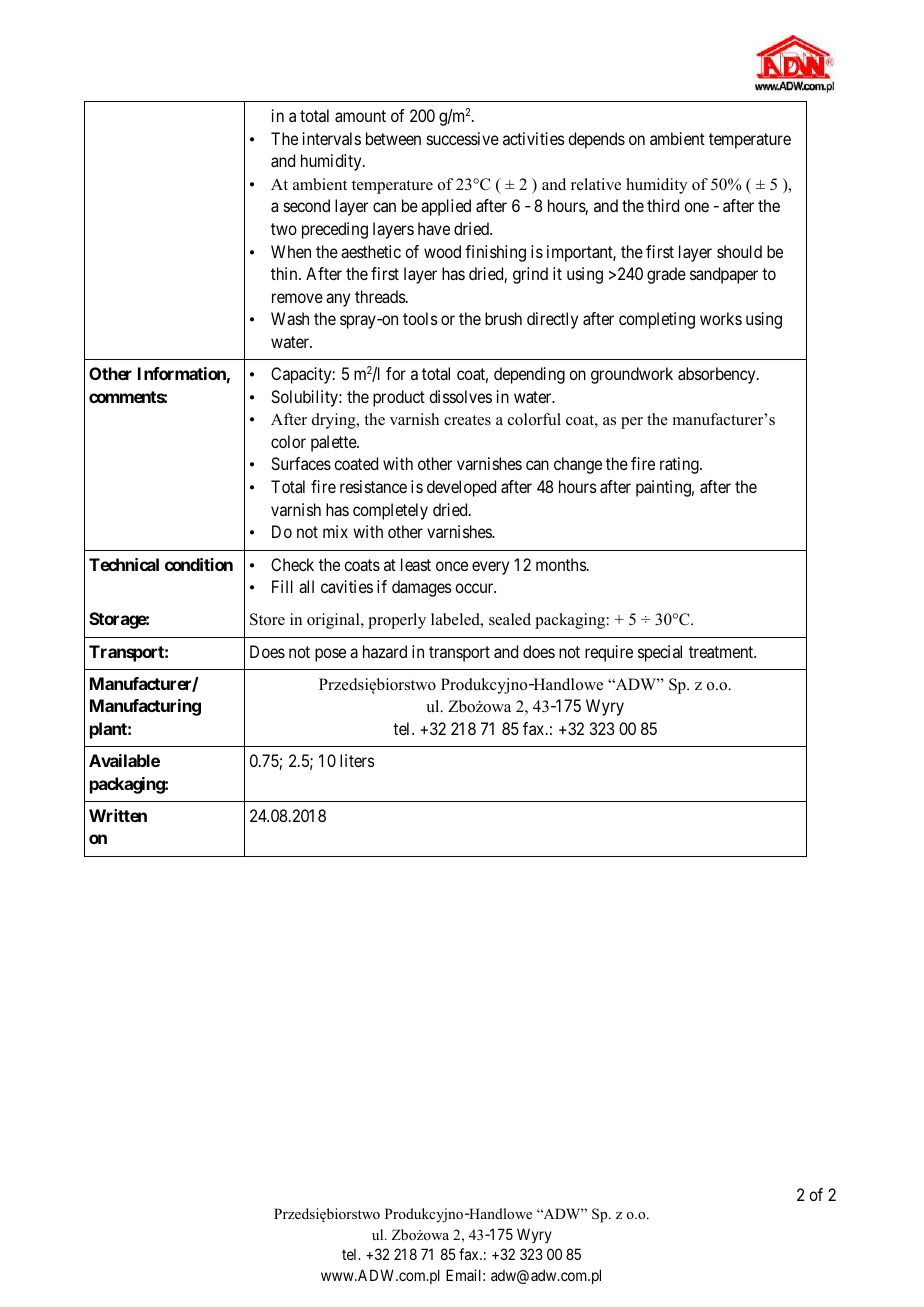  I want to click on special, so click(660, 653).
